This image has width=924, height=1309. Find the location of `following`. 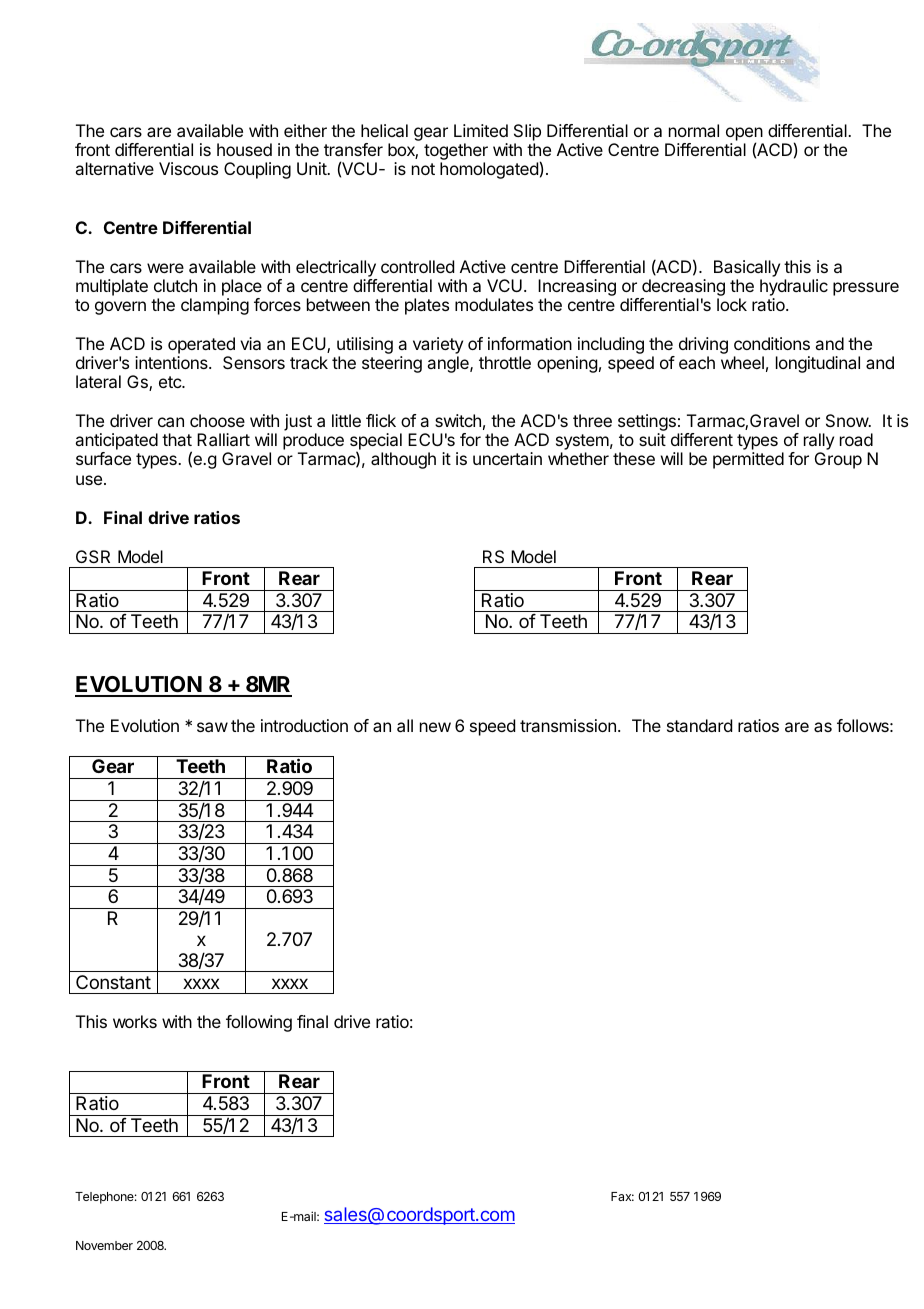

following is located at coordinates (259, 1023).
